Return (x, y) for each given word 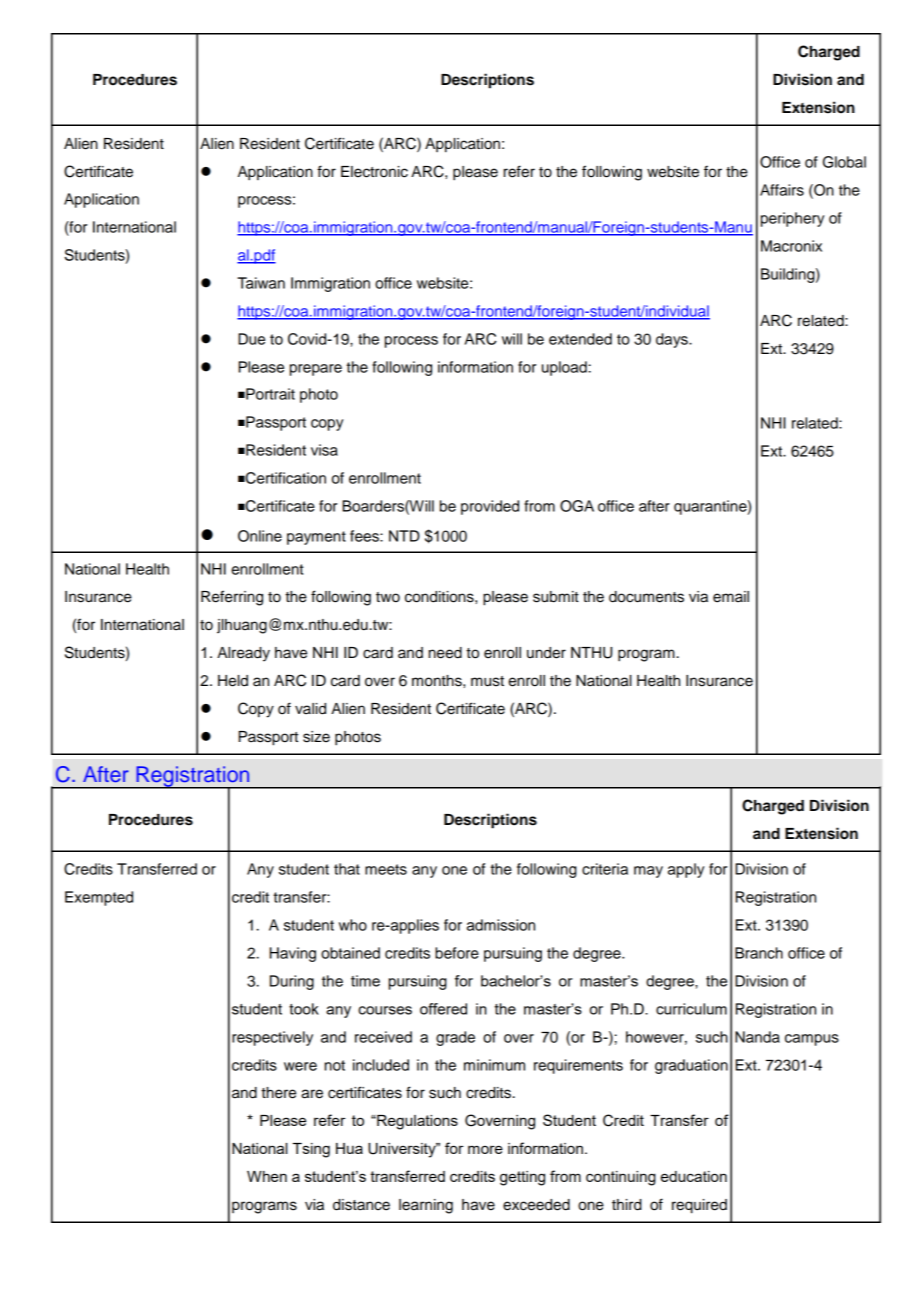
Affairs (782, 190)
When (267, 1176)
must (487, 681)
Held (233, 681)
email (731, 597)
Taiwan (261, 283)
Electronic (374, 172)
